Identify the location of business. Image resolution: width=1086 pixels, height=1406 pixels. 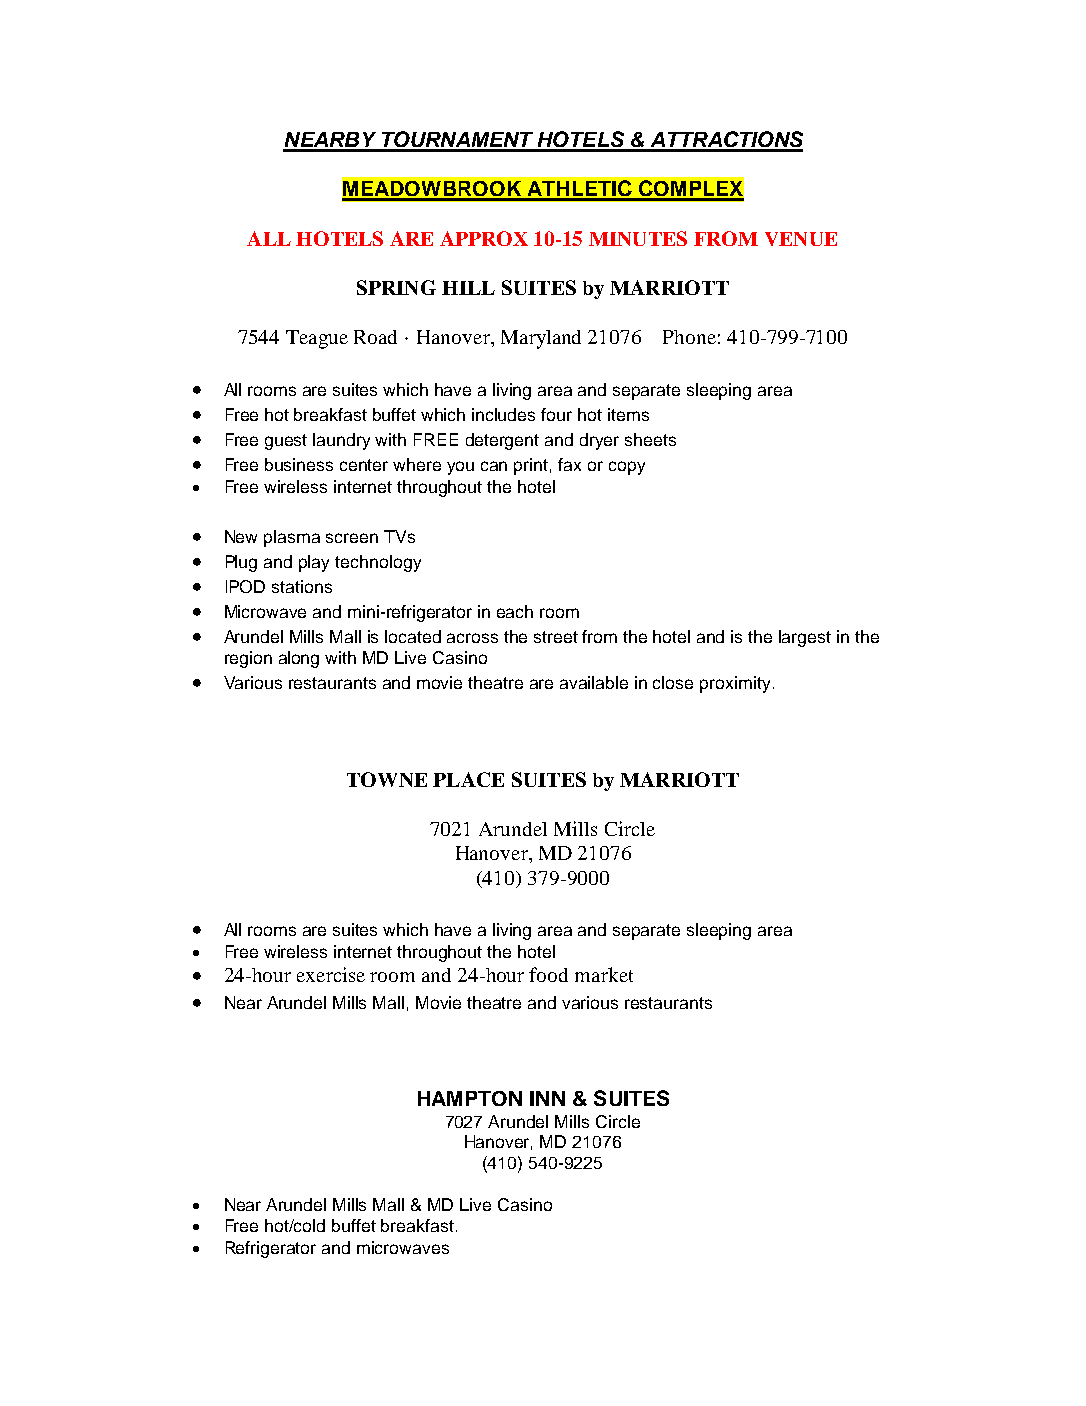
(299, 464).
